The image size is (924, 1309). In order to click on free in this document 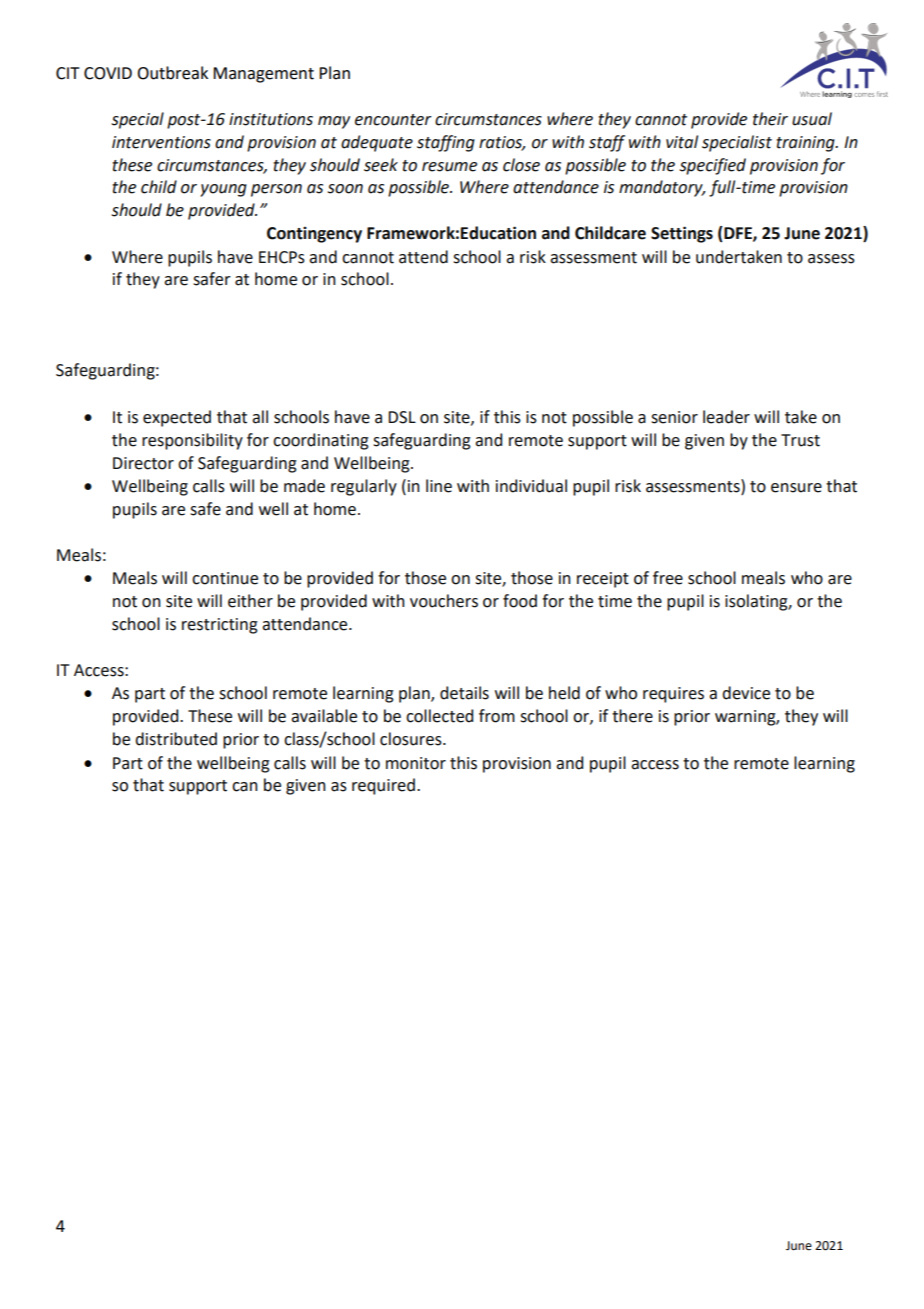, I will do `click(668, 578)`.
